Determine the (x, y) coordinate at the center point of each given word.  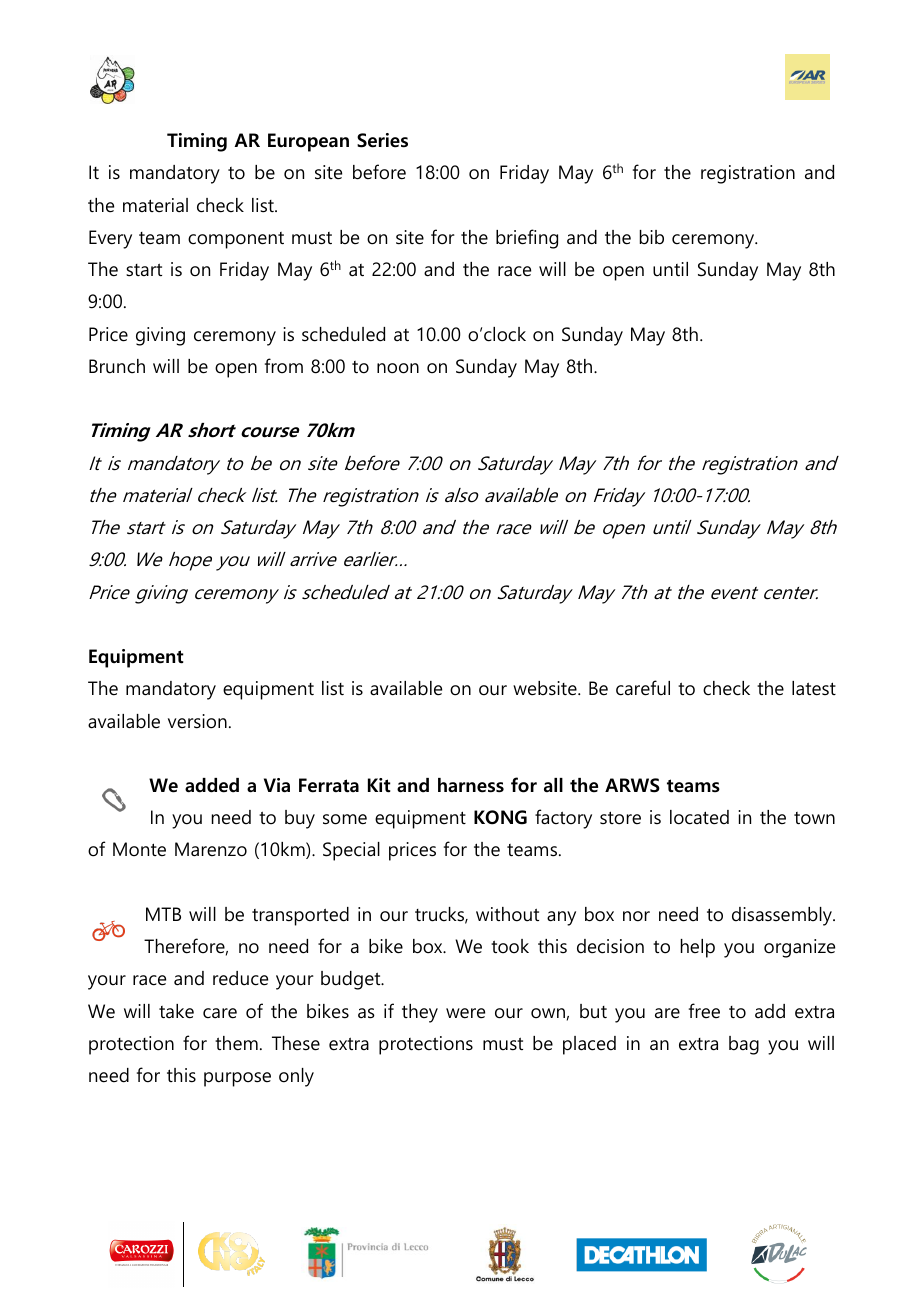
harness (471, 785)
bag (744, 1045)
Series (382, 140)
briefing (527, 239)
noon (398, 368)
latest (814, 688)
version (197, 721)
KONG (500, 817)
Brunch (117, 366)
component (236, 240)
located (699, 817)
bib (652, 237)
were (465, 1013)
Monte (139, 849)
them (236, 1043)
